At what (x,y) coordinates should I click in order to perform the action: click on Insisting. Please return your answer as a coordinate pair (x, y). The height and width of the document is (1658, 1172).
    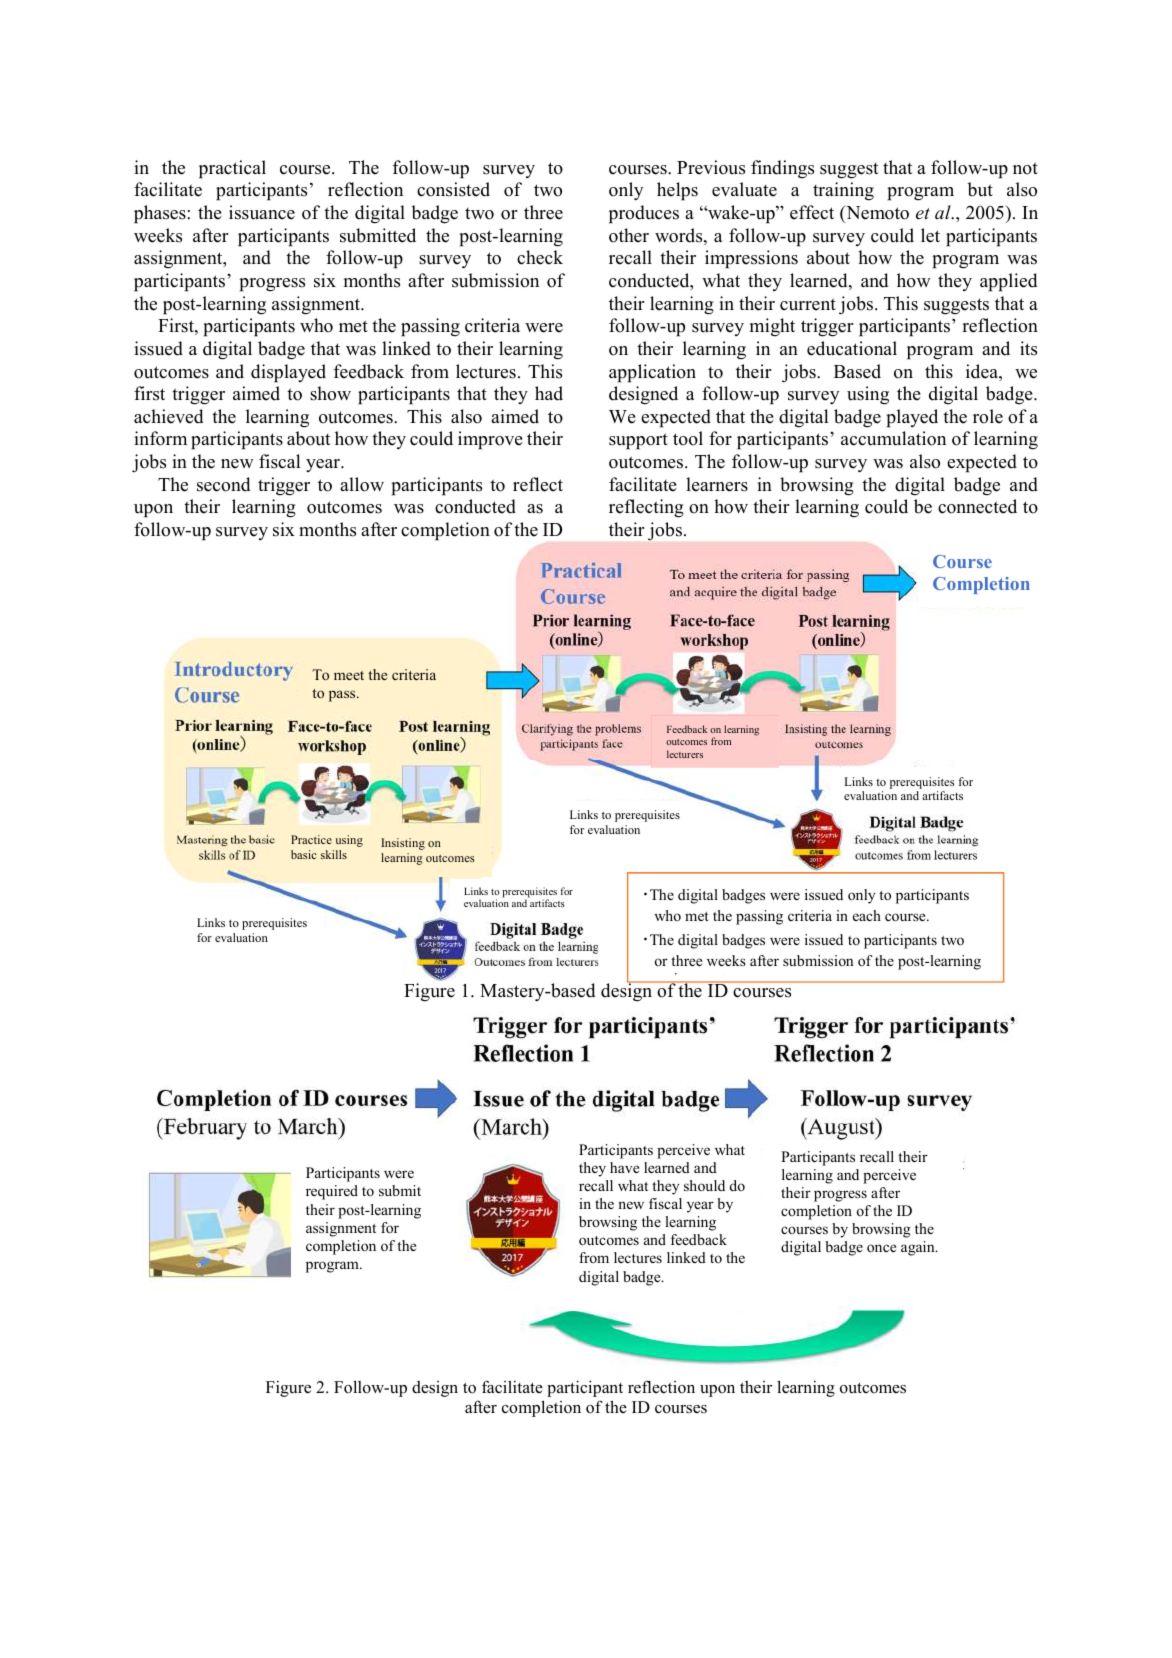
    Looking at the image, I should click on (403, 844).
